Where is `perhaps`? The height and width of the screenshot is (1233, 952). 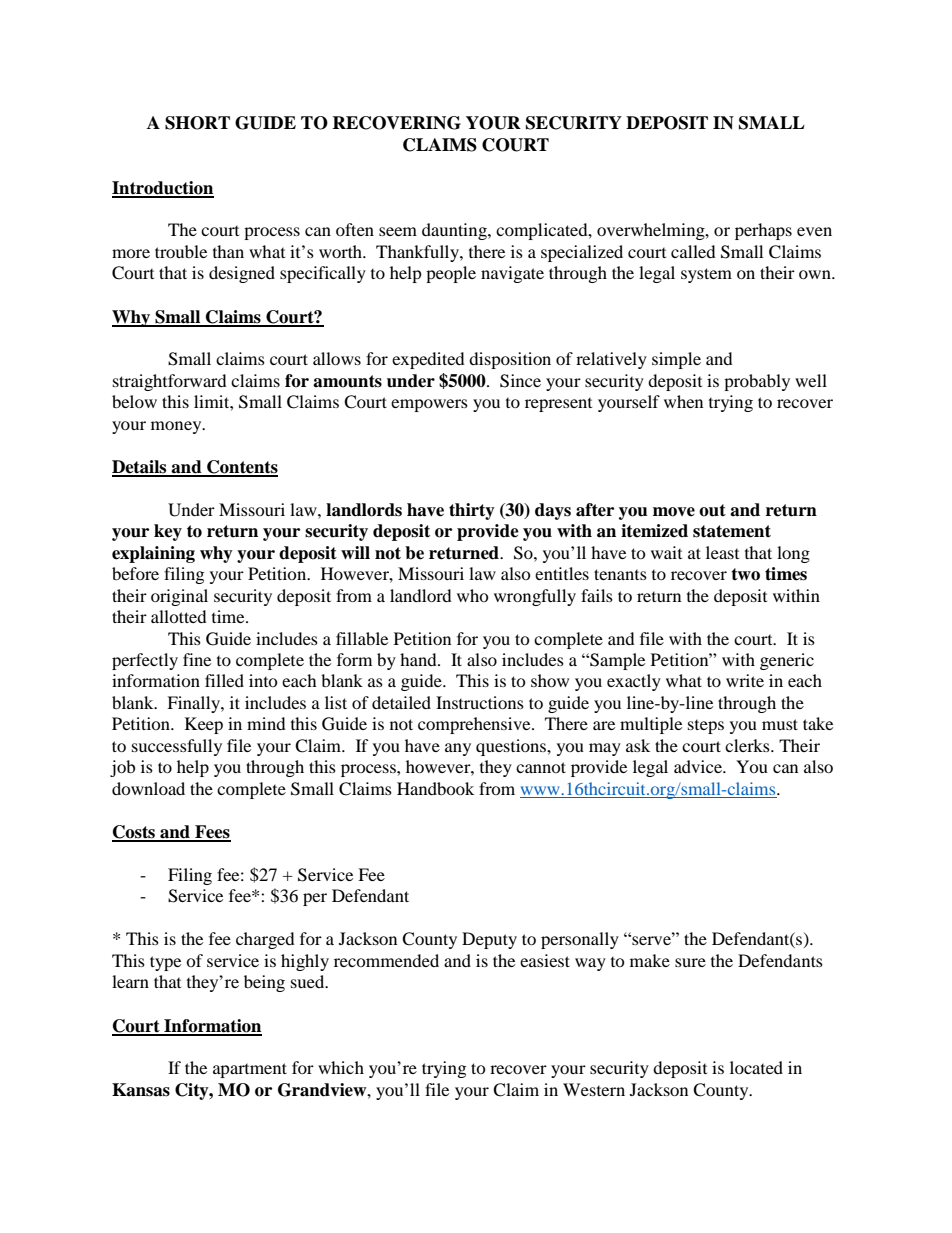
perhaps is located at coordinates (763, 231).
